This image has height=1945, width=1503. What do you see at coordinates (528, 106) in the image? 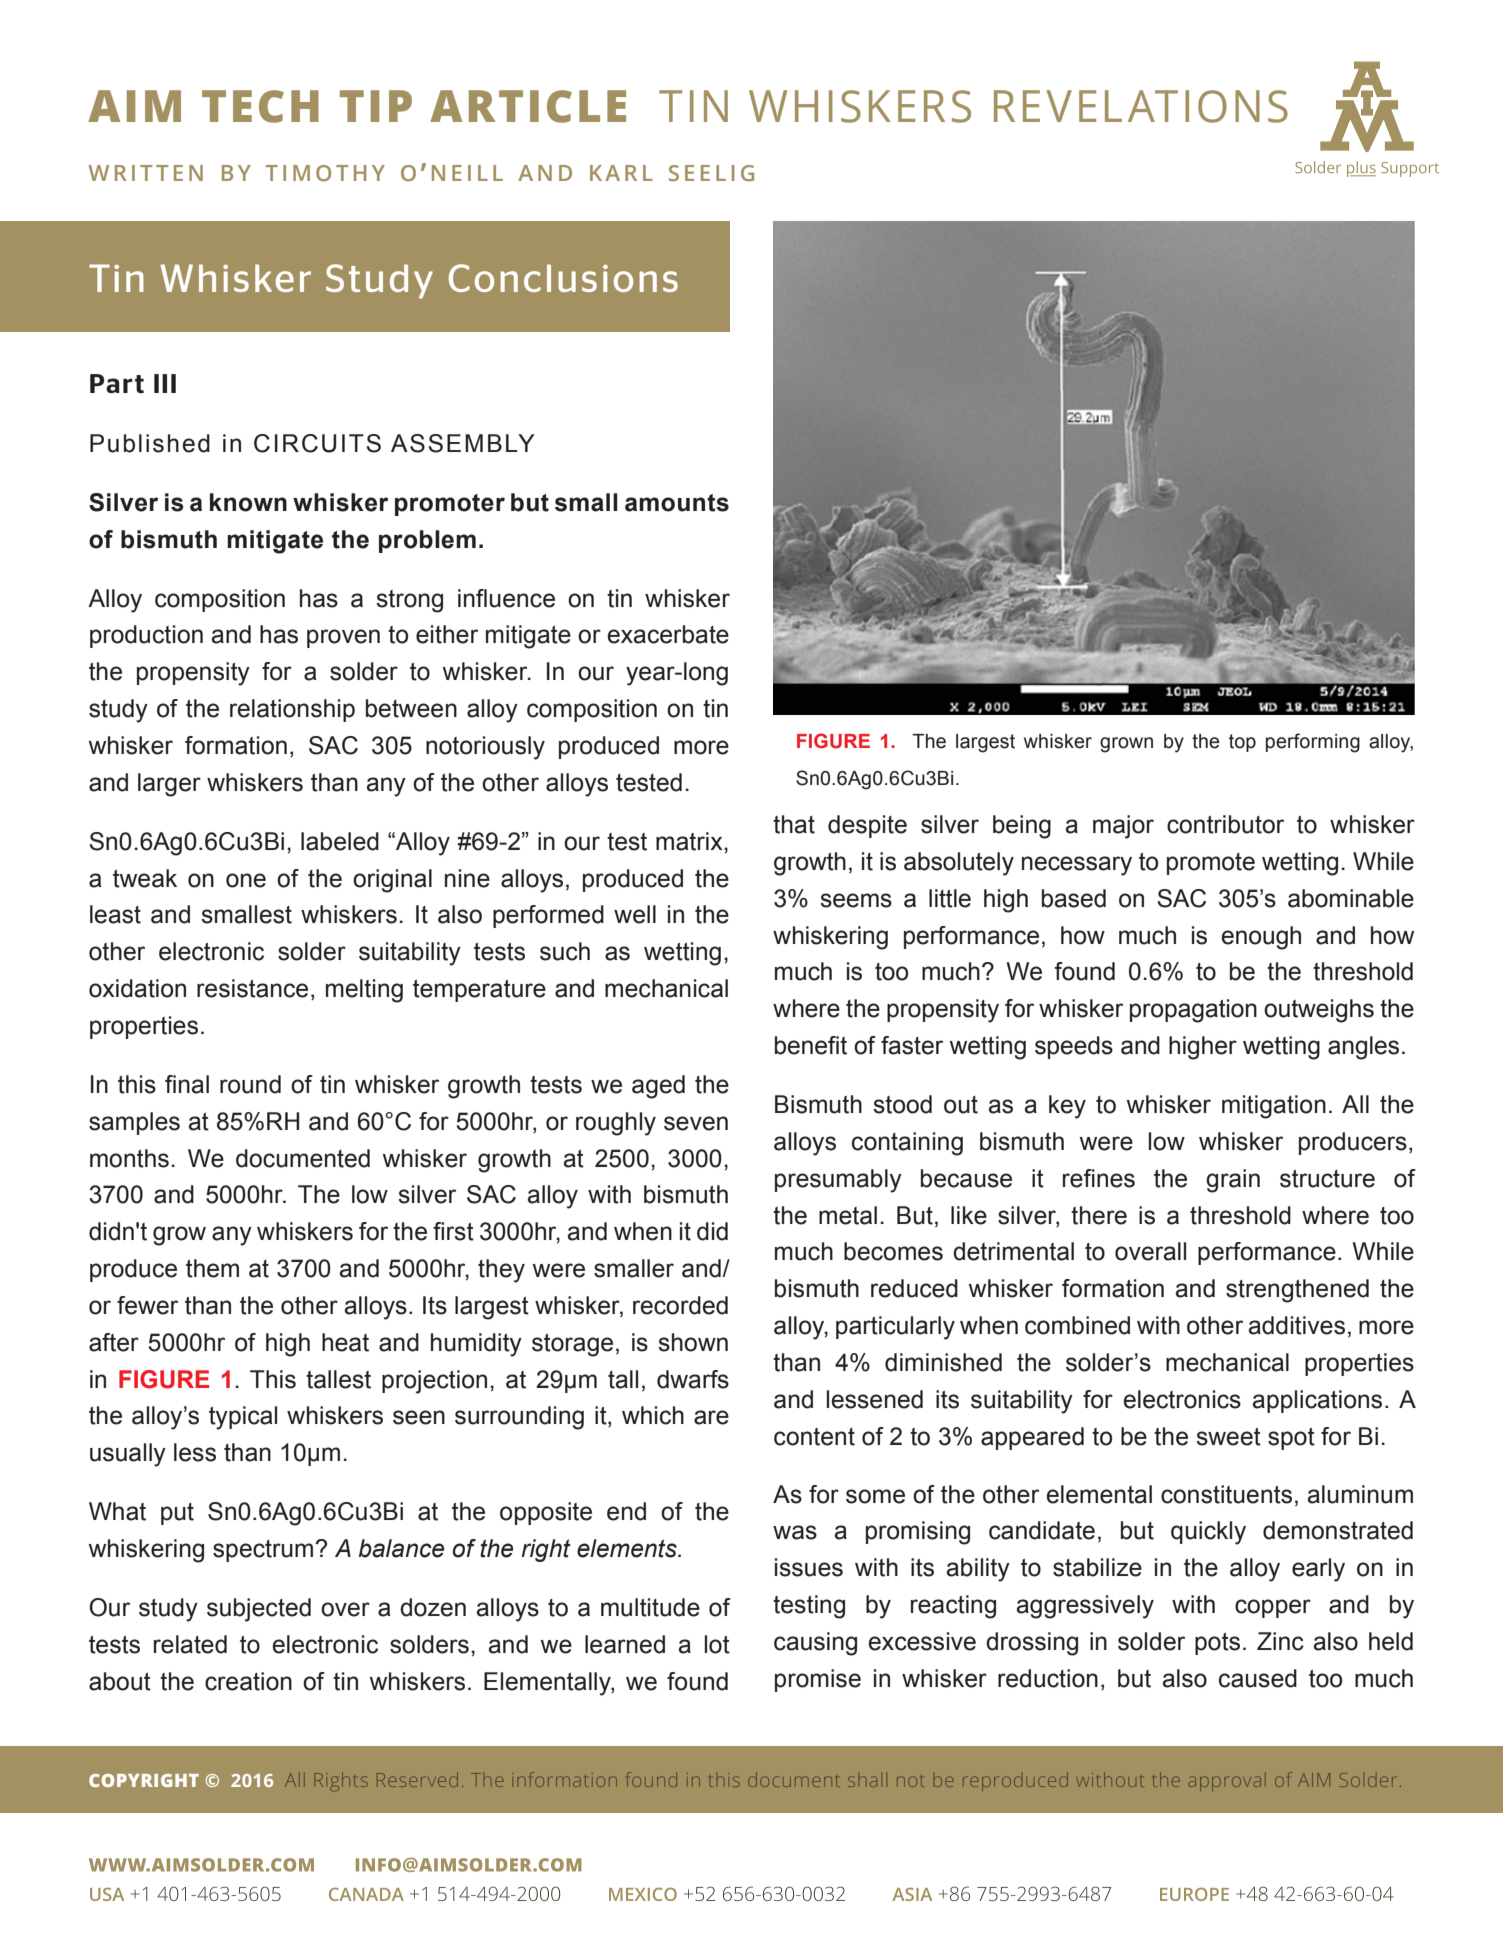
I see `ARTICLE` at bounding box center [528, 106].
